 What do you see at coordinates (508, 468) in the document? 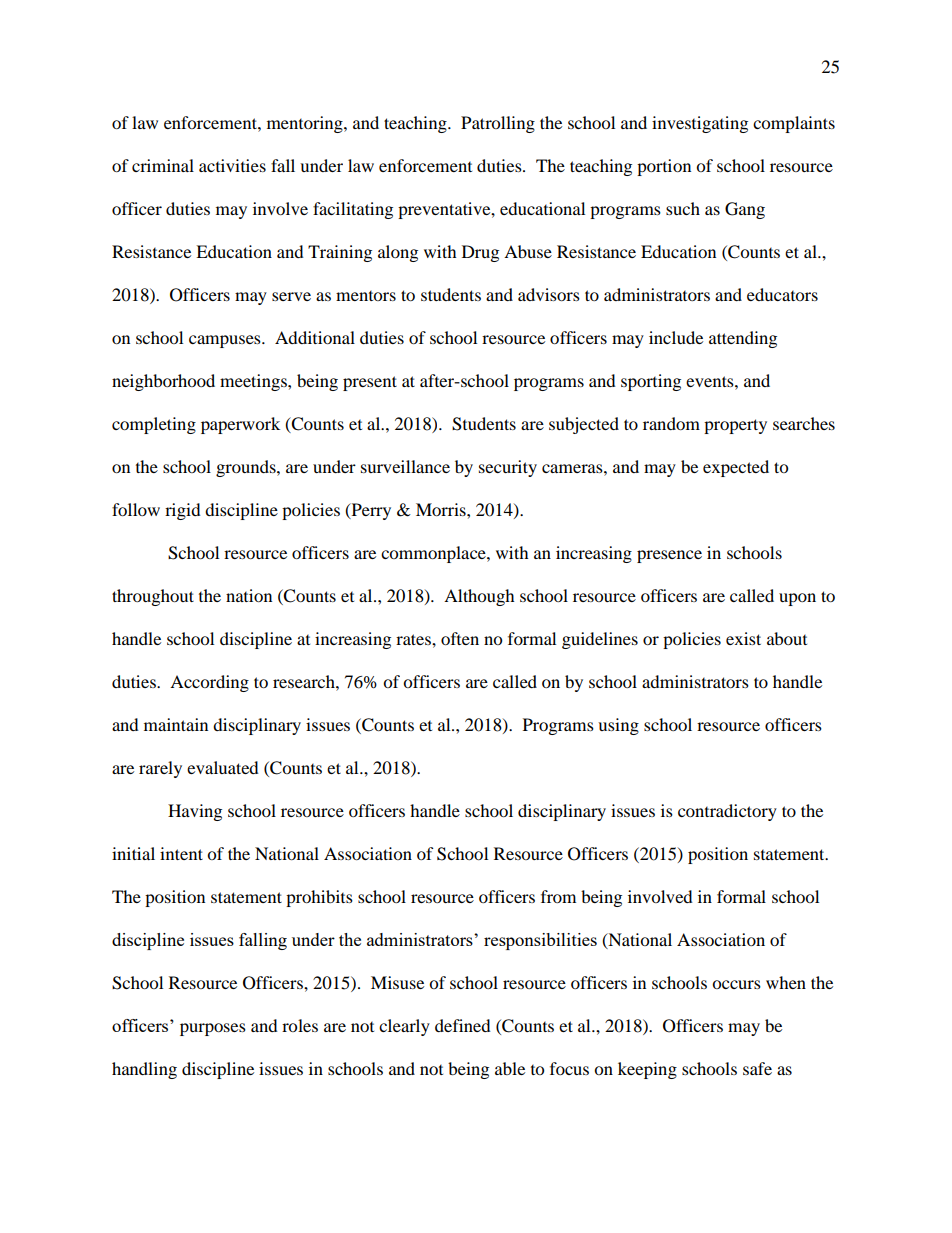
I see `security` at bounding box center [508, 468].
